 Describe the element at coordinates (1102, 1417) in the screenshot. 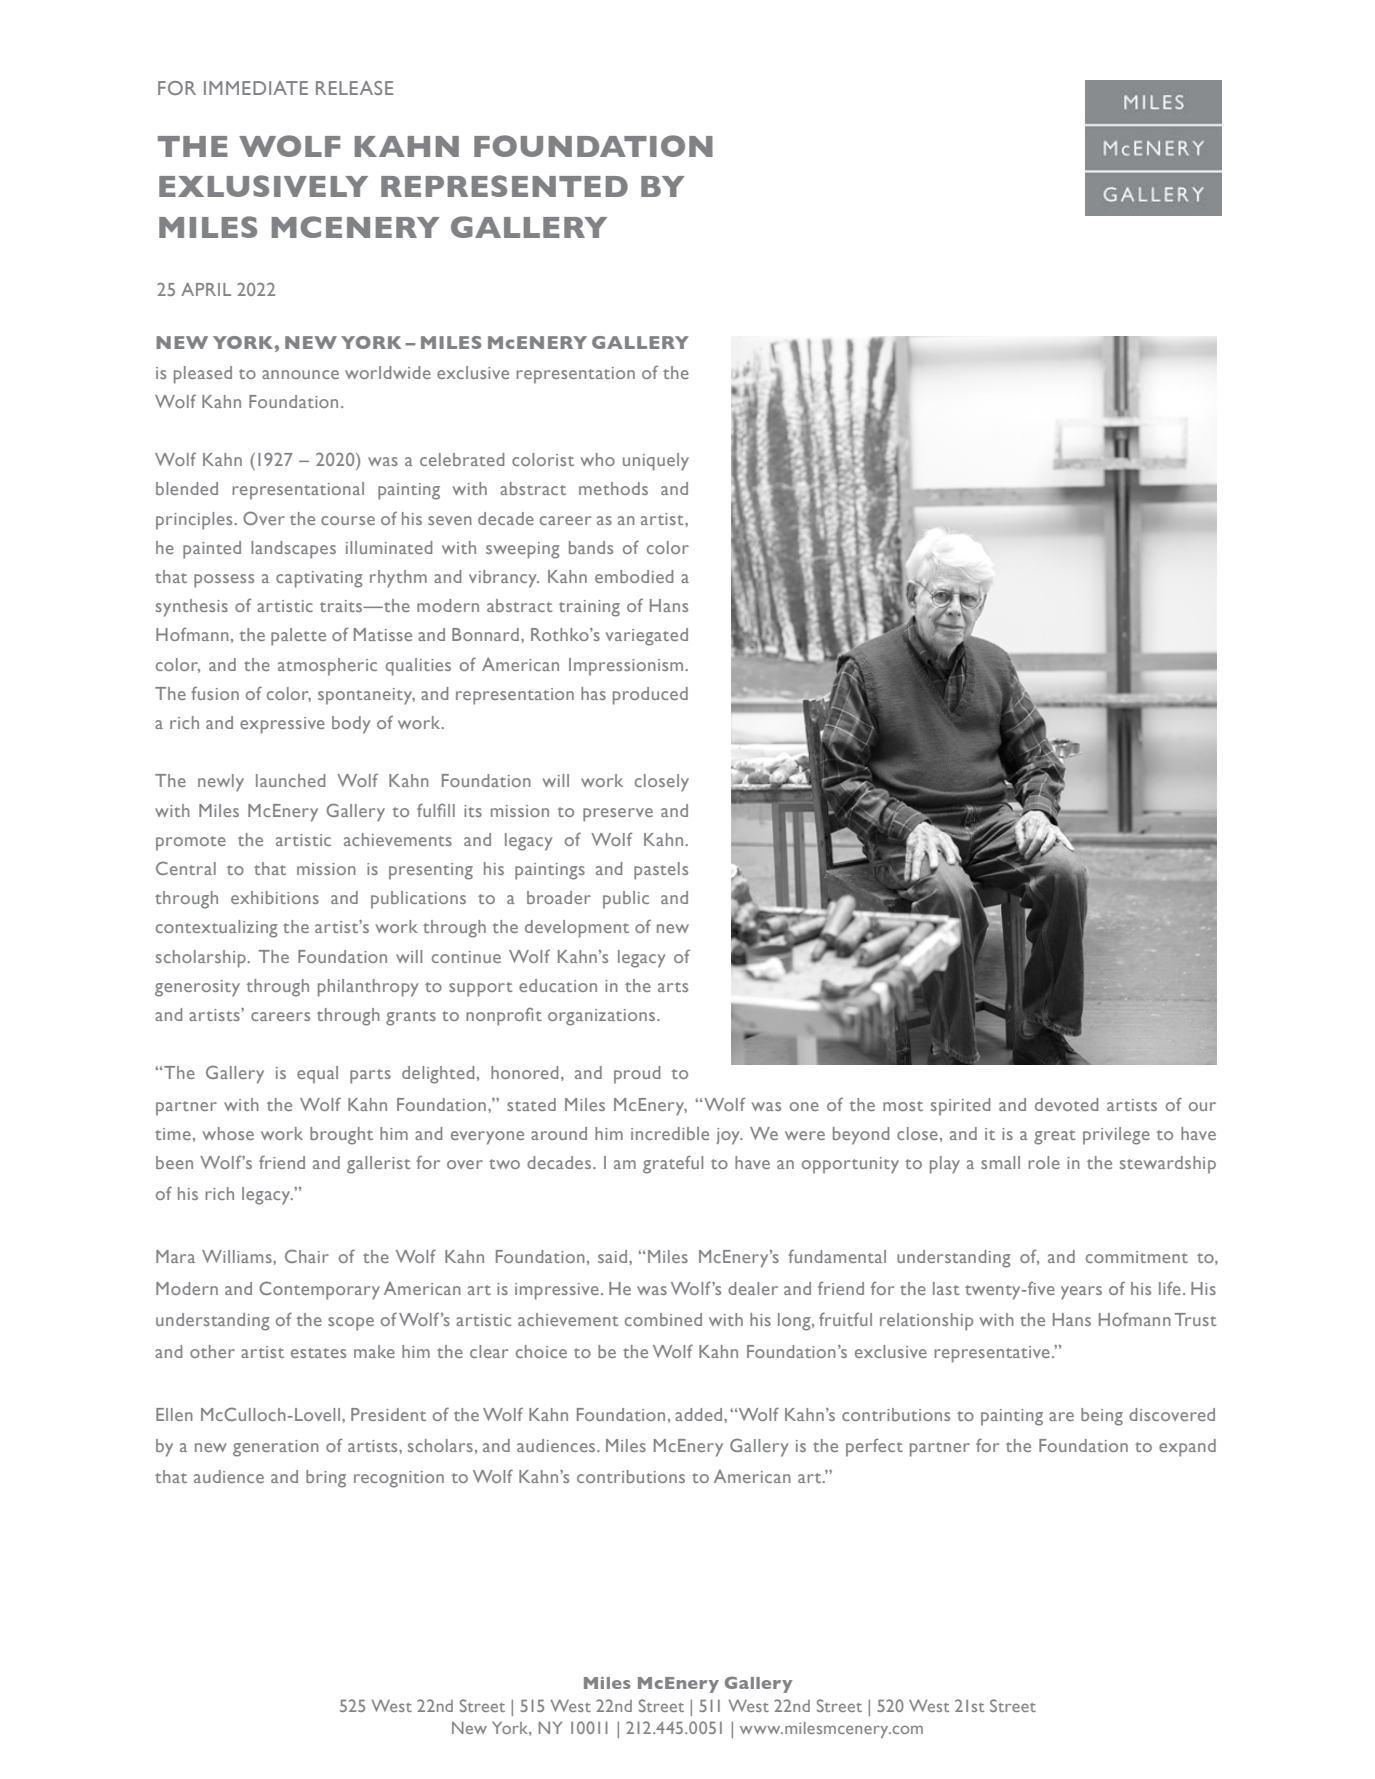

I see `being` at that location.
